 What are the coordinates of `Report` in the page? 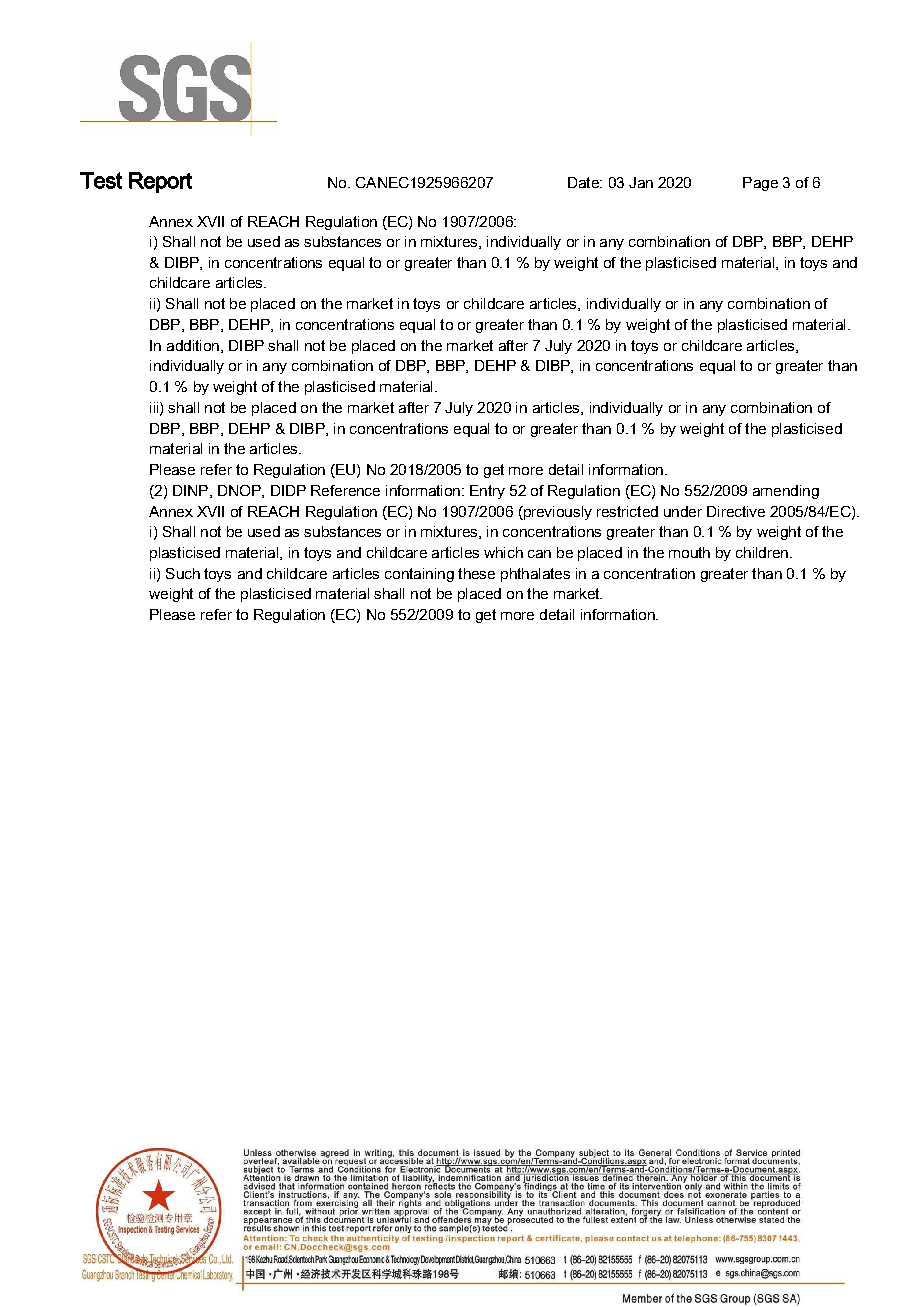 It's located at (160, 182).
